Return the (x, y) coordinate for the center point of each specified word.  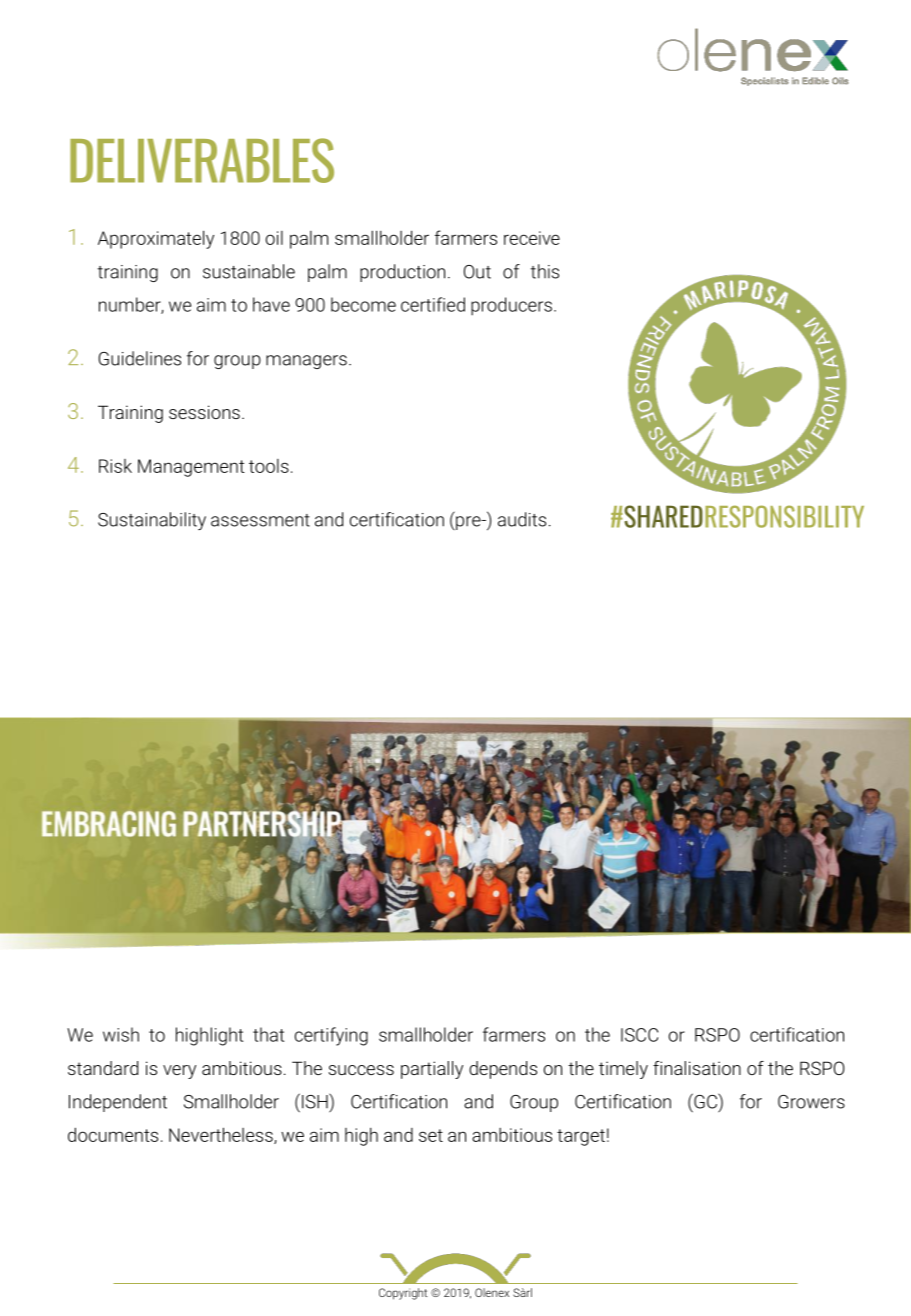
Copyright (403, 1294)
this (545, 271)
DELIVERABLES (202, 160)
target (581, 1137)
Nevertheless (222, 1135)
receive (532, 238)
